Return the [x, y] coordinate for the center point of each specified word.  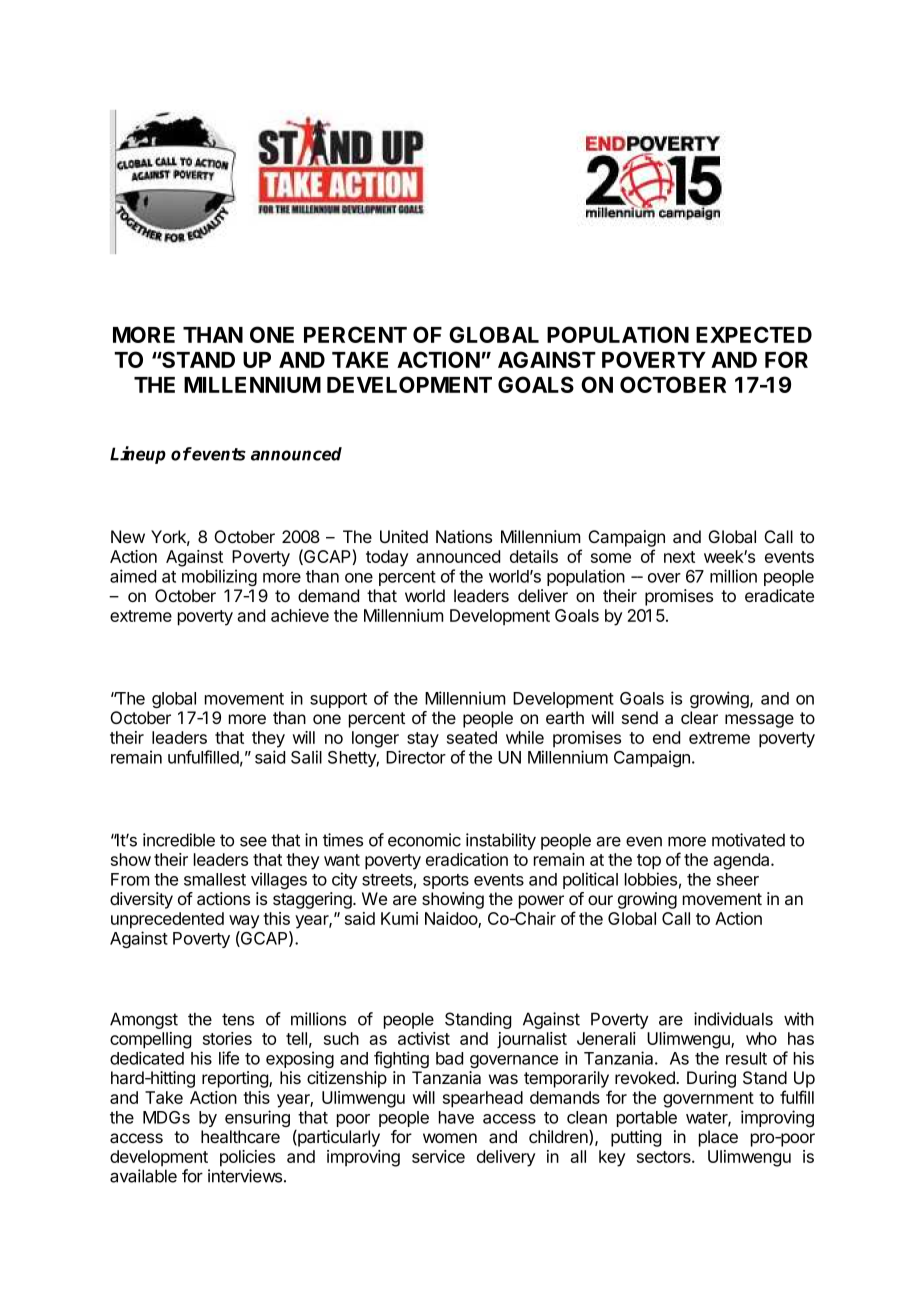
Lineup [138, 455]
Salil [306, 757]
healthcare [240, 1137]
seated [472, 737]
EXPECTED [754, 334]
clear [699, 718]
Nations [464, 536]
